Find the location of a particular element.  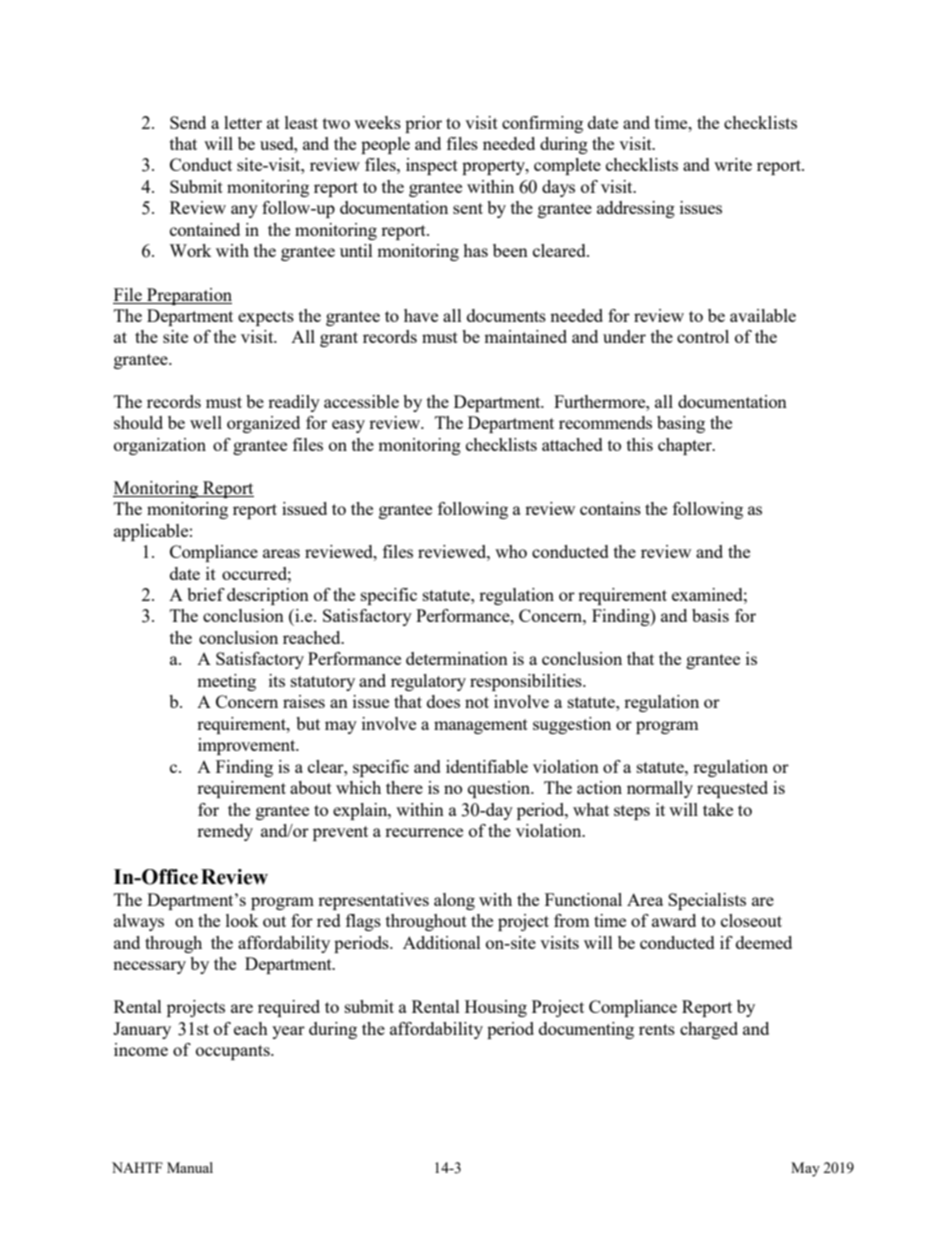

Manual is located at coordinates (190, 1167).
